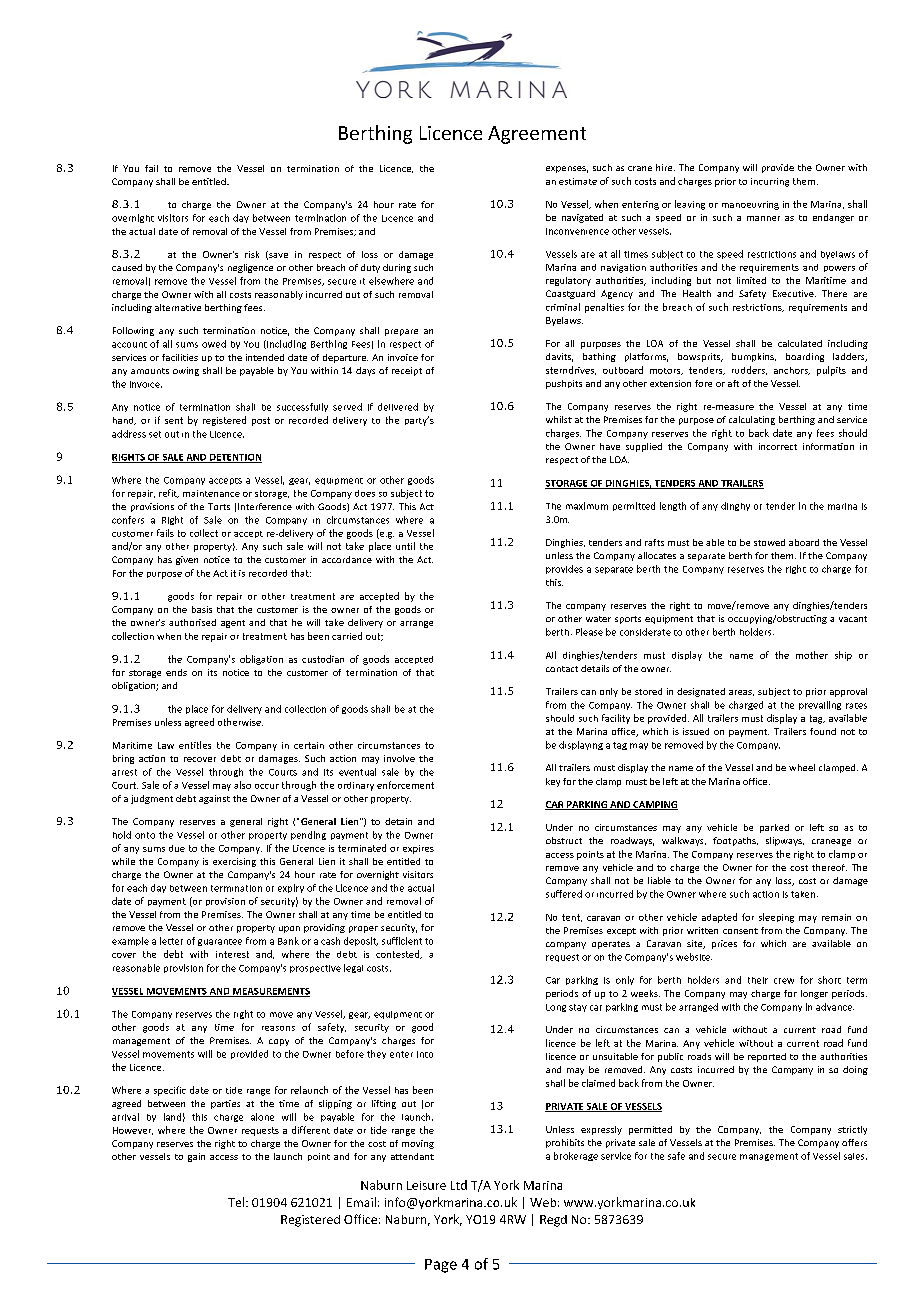  Describe the element at coordinates (562, 669) in the page. I see `contact` at that location.
